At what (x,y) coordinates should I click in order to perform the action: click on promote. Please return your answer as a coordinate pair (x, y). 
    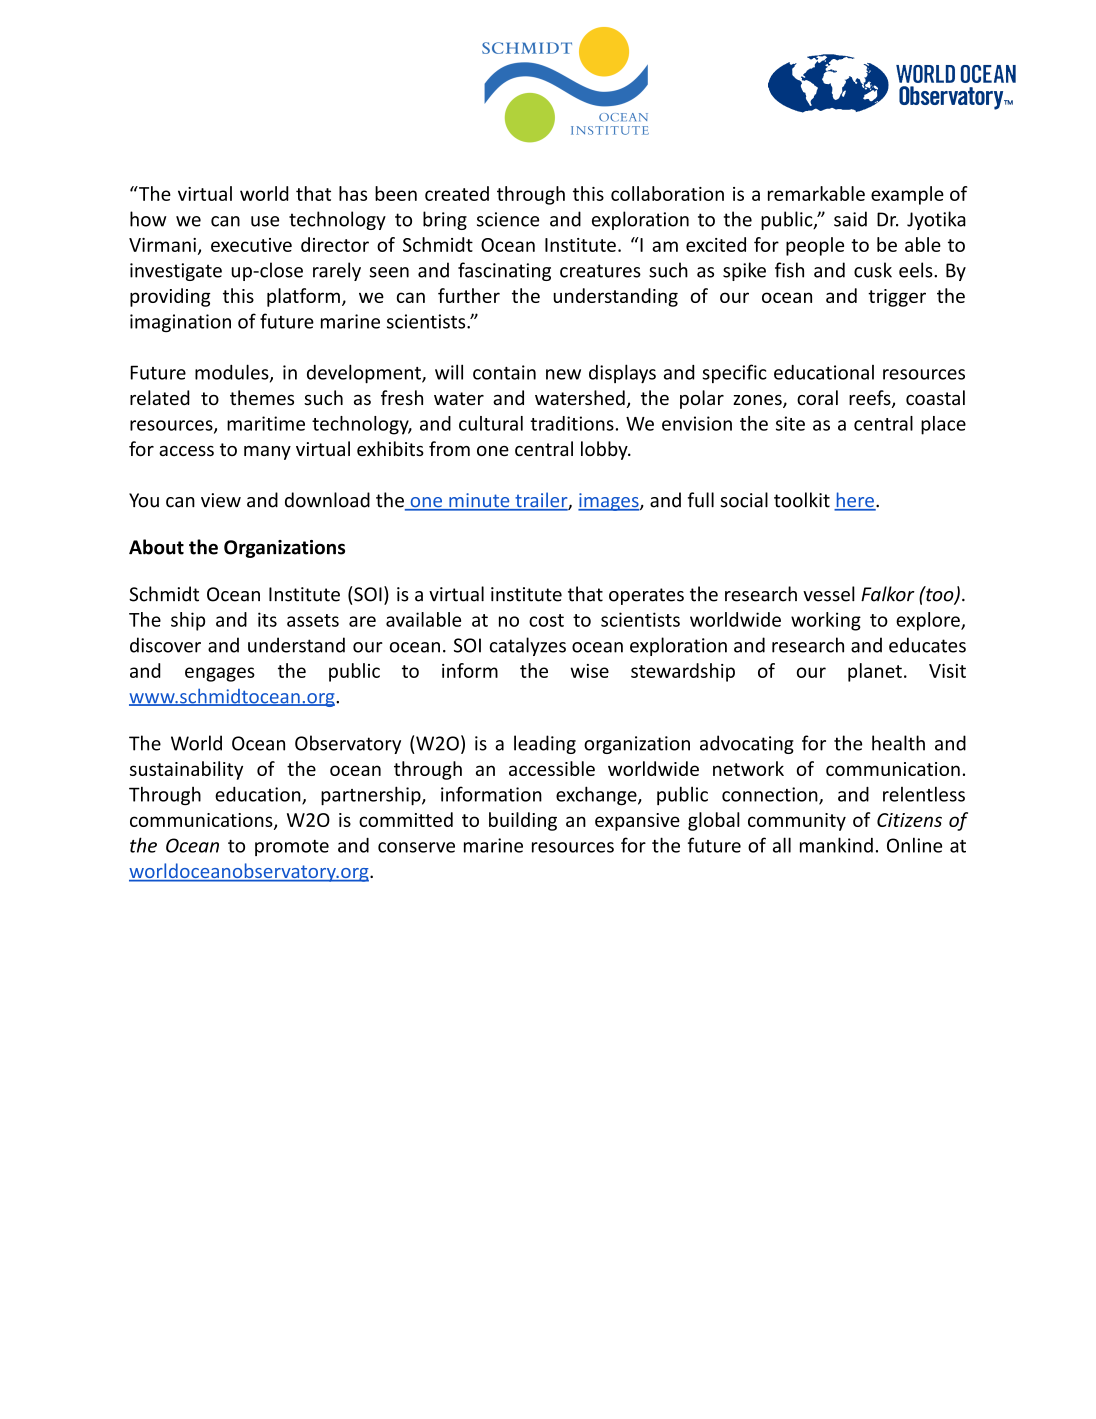
    Looking at the image, I should click on (292, 848).
